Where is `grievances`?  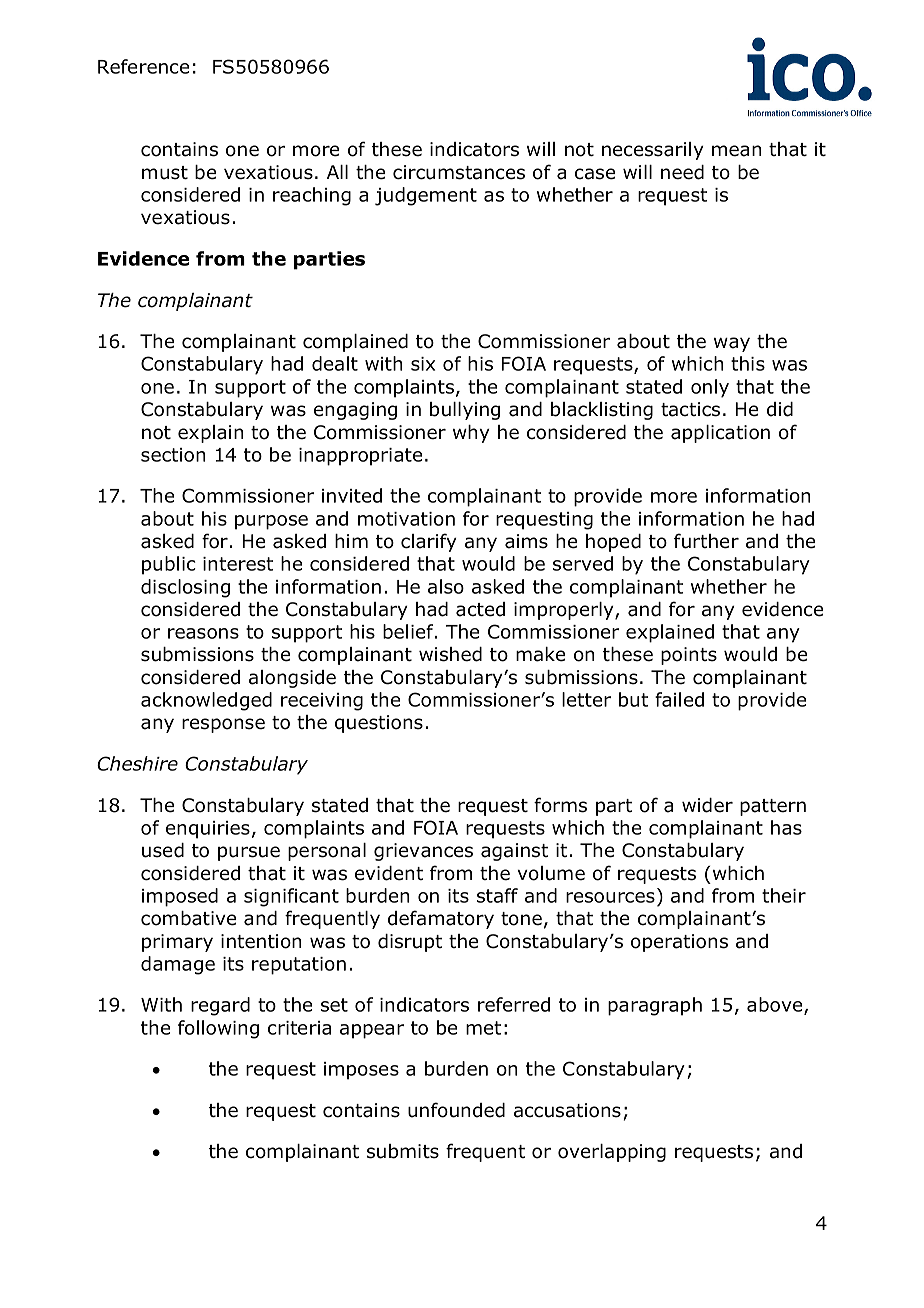
grievances is located at coordinates (423, 852).
